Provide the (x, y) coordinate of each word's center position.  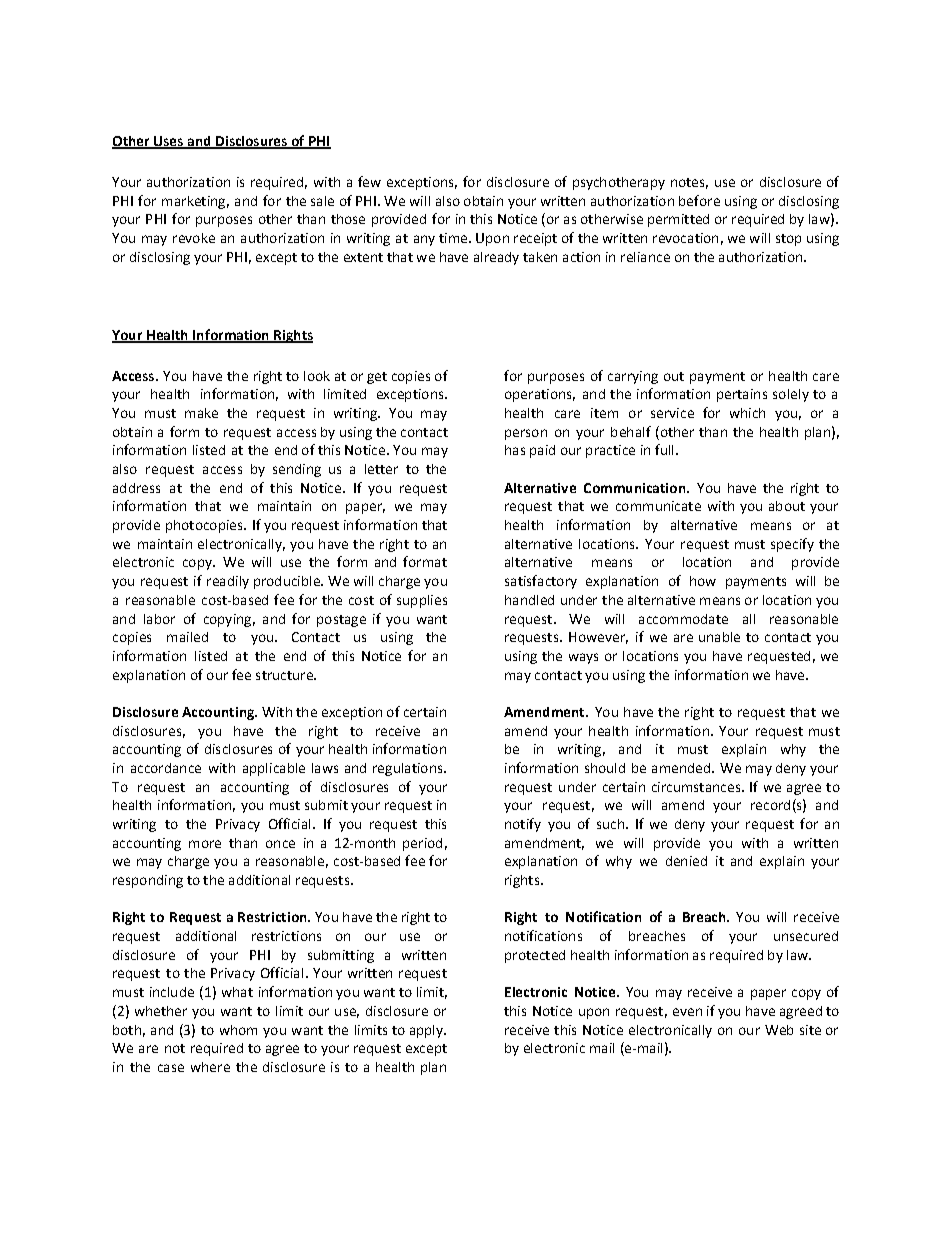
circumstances (697, 787)
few (369, 181)
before (699, 200)
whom (238, 1030)
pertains (742, 395)
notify (523, 825)
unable (719, 637)
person (526, 434)
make (201, 413)
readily (228, 582)
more (205, 844)
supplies (422, 601)
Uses (168, 142)
